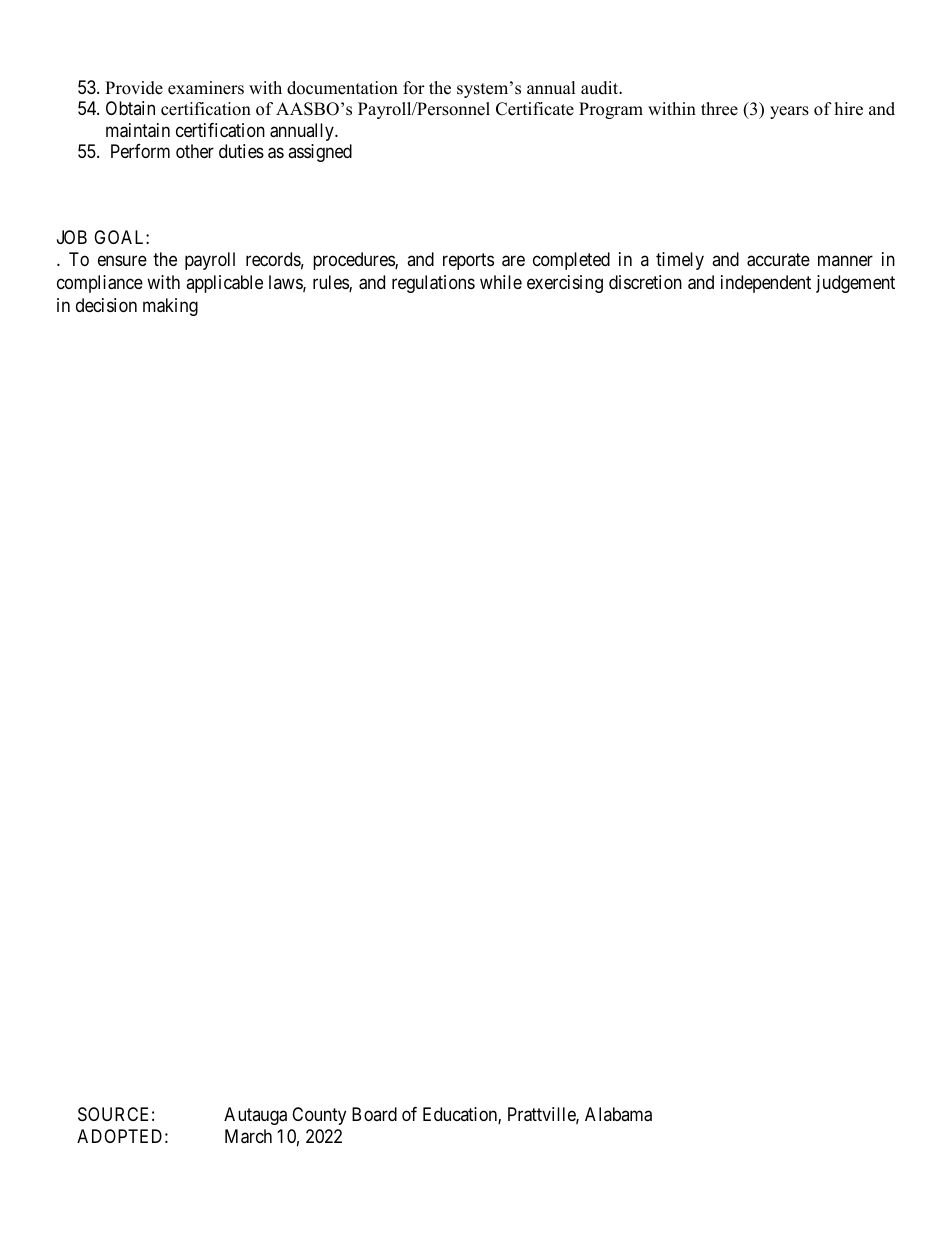 This image has height=1233, width=952. What do you see at coordinates (789, 112) in the image?
I see `years` at bounding box center [789, 112].
